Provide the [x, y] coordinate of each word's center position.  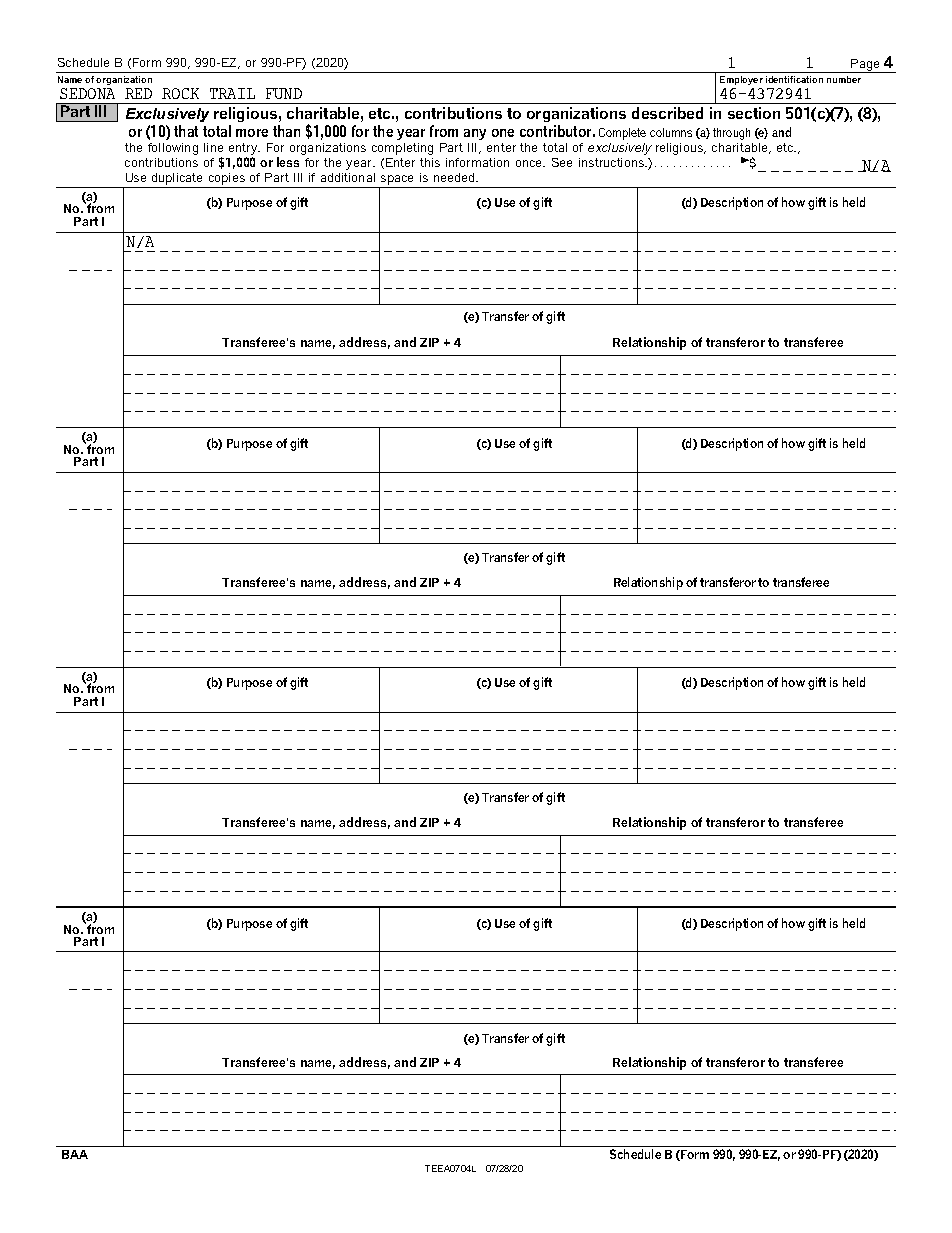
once [530, 163]
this [430, 162]
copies [227, 179]
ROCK [180, 93]
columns [671, 132]
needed [455, 177]
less [288, 162]
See [562, 162]
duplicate [177, 179]
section [754, 113]
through [731, 134]
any [475, 134]
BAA [75, 1154]
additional [348, 177]
